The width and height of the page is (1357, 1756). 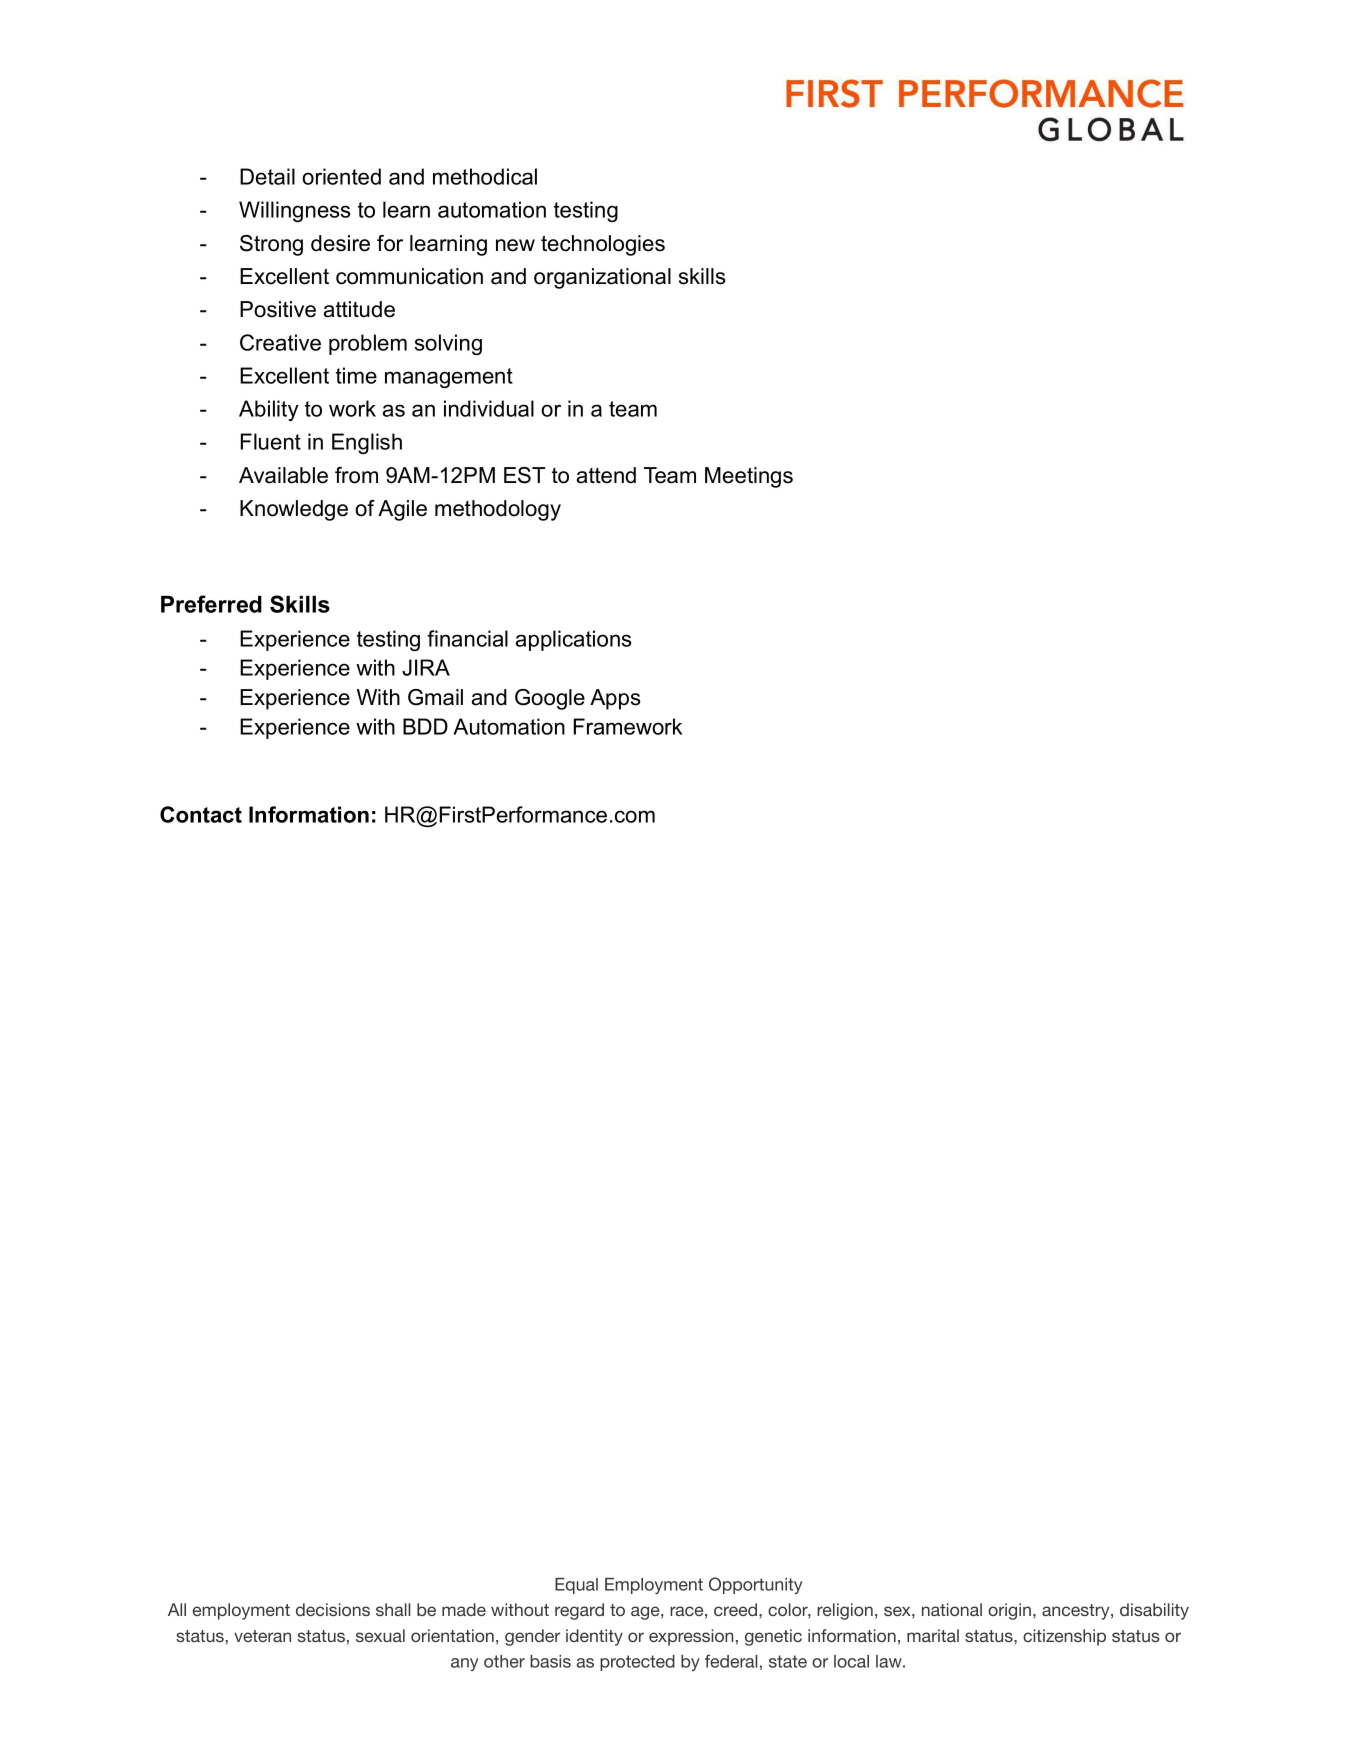 I want to click on Equal, so click(x=576, y=1586).
